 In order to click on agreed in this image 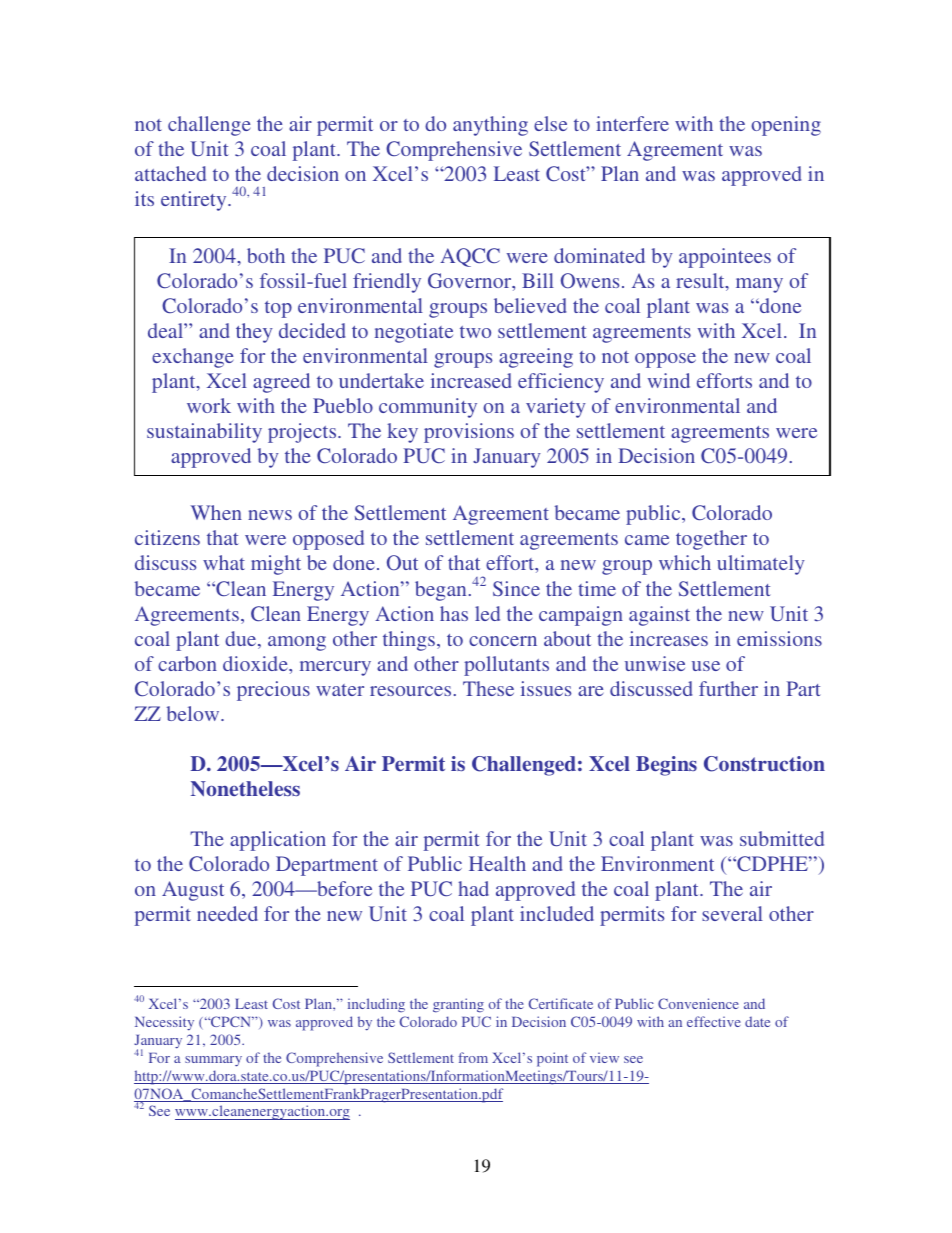, I will do `click(281, 383)`.
